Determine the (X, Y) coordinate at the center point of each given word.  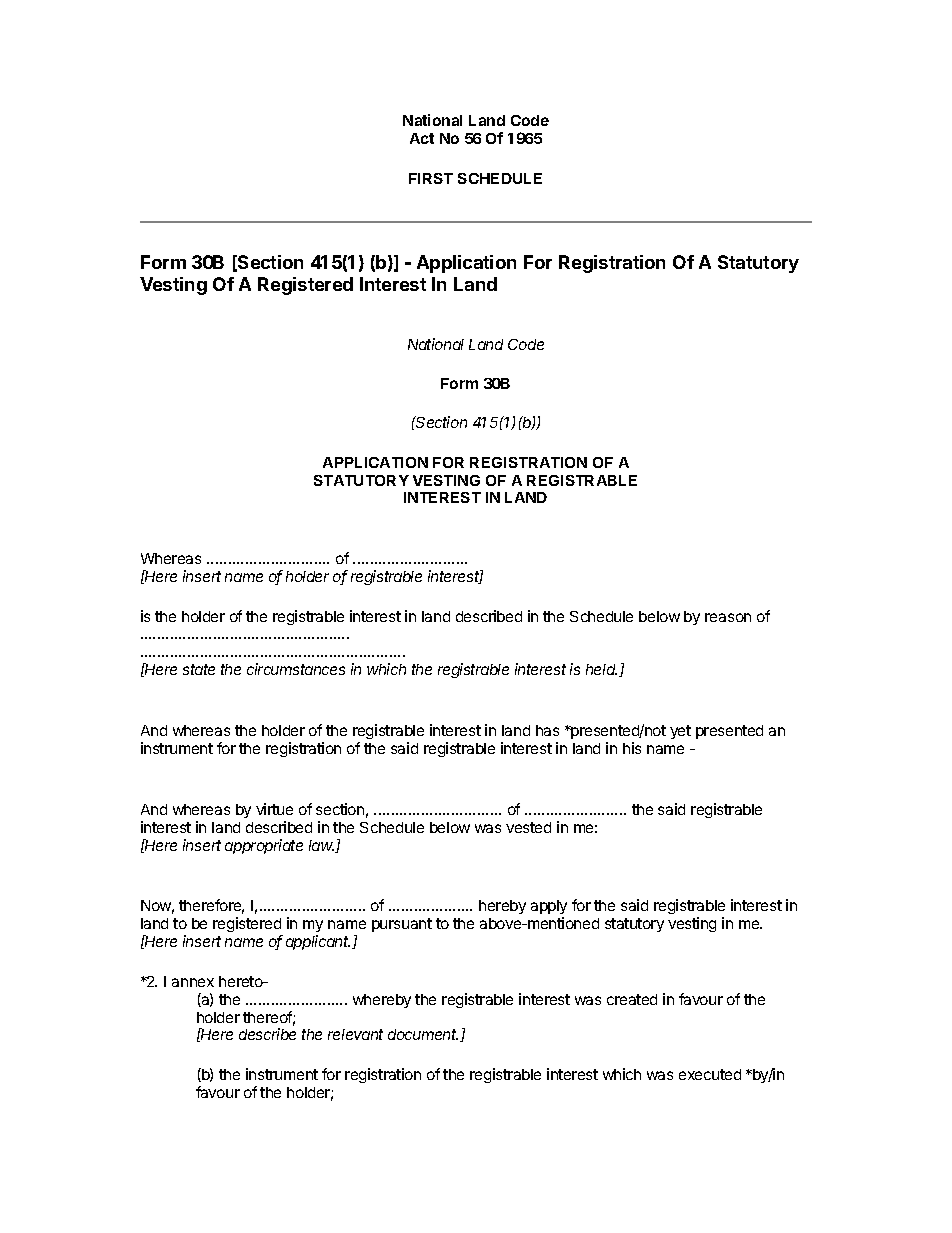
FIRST (431, 178)
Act (422, 138)
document (423, 1034)
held (601, 669)
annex (193, 982)
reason (728, 617)
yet (680, 732)
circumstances (296, 669)
